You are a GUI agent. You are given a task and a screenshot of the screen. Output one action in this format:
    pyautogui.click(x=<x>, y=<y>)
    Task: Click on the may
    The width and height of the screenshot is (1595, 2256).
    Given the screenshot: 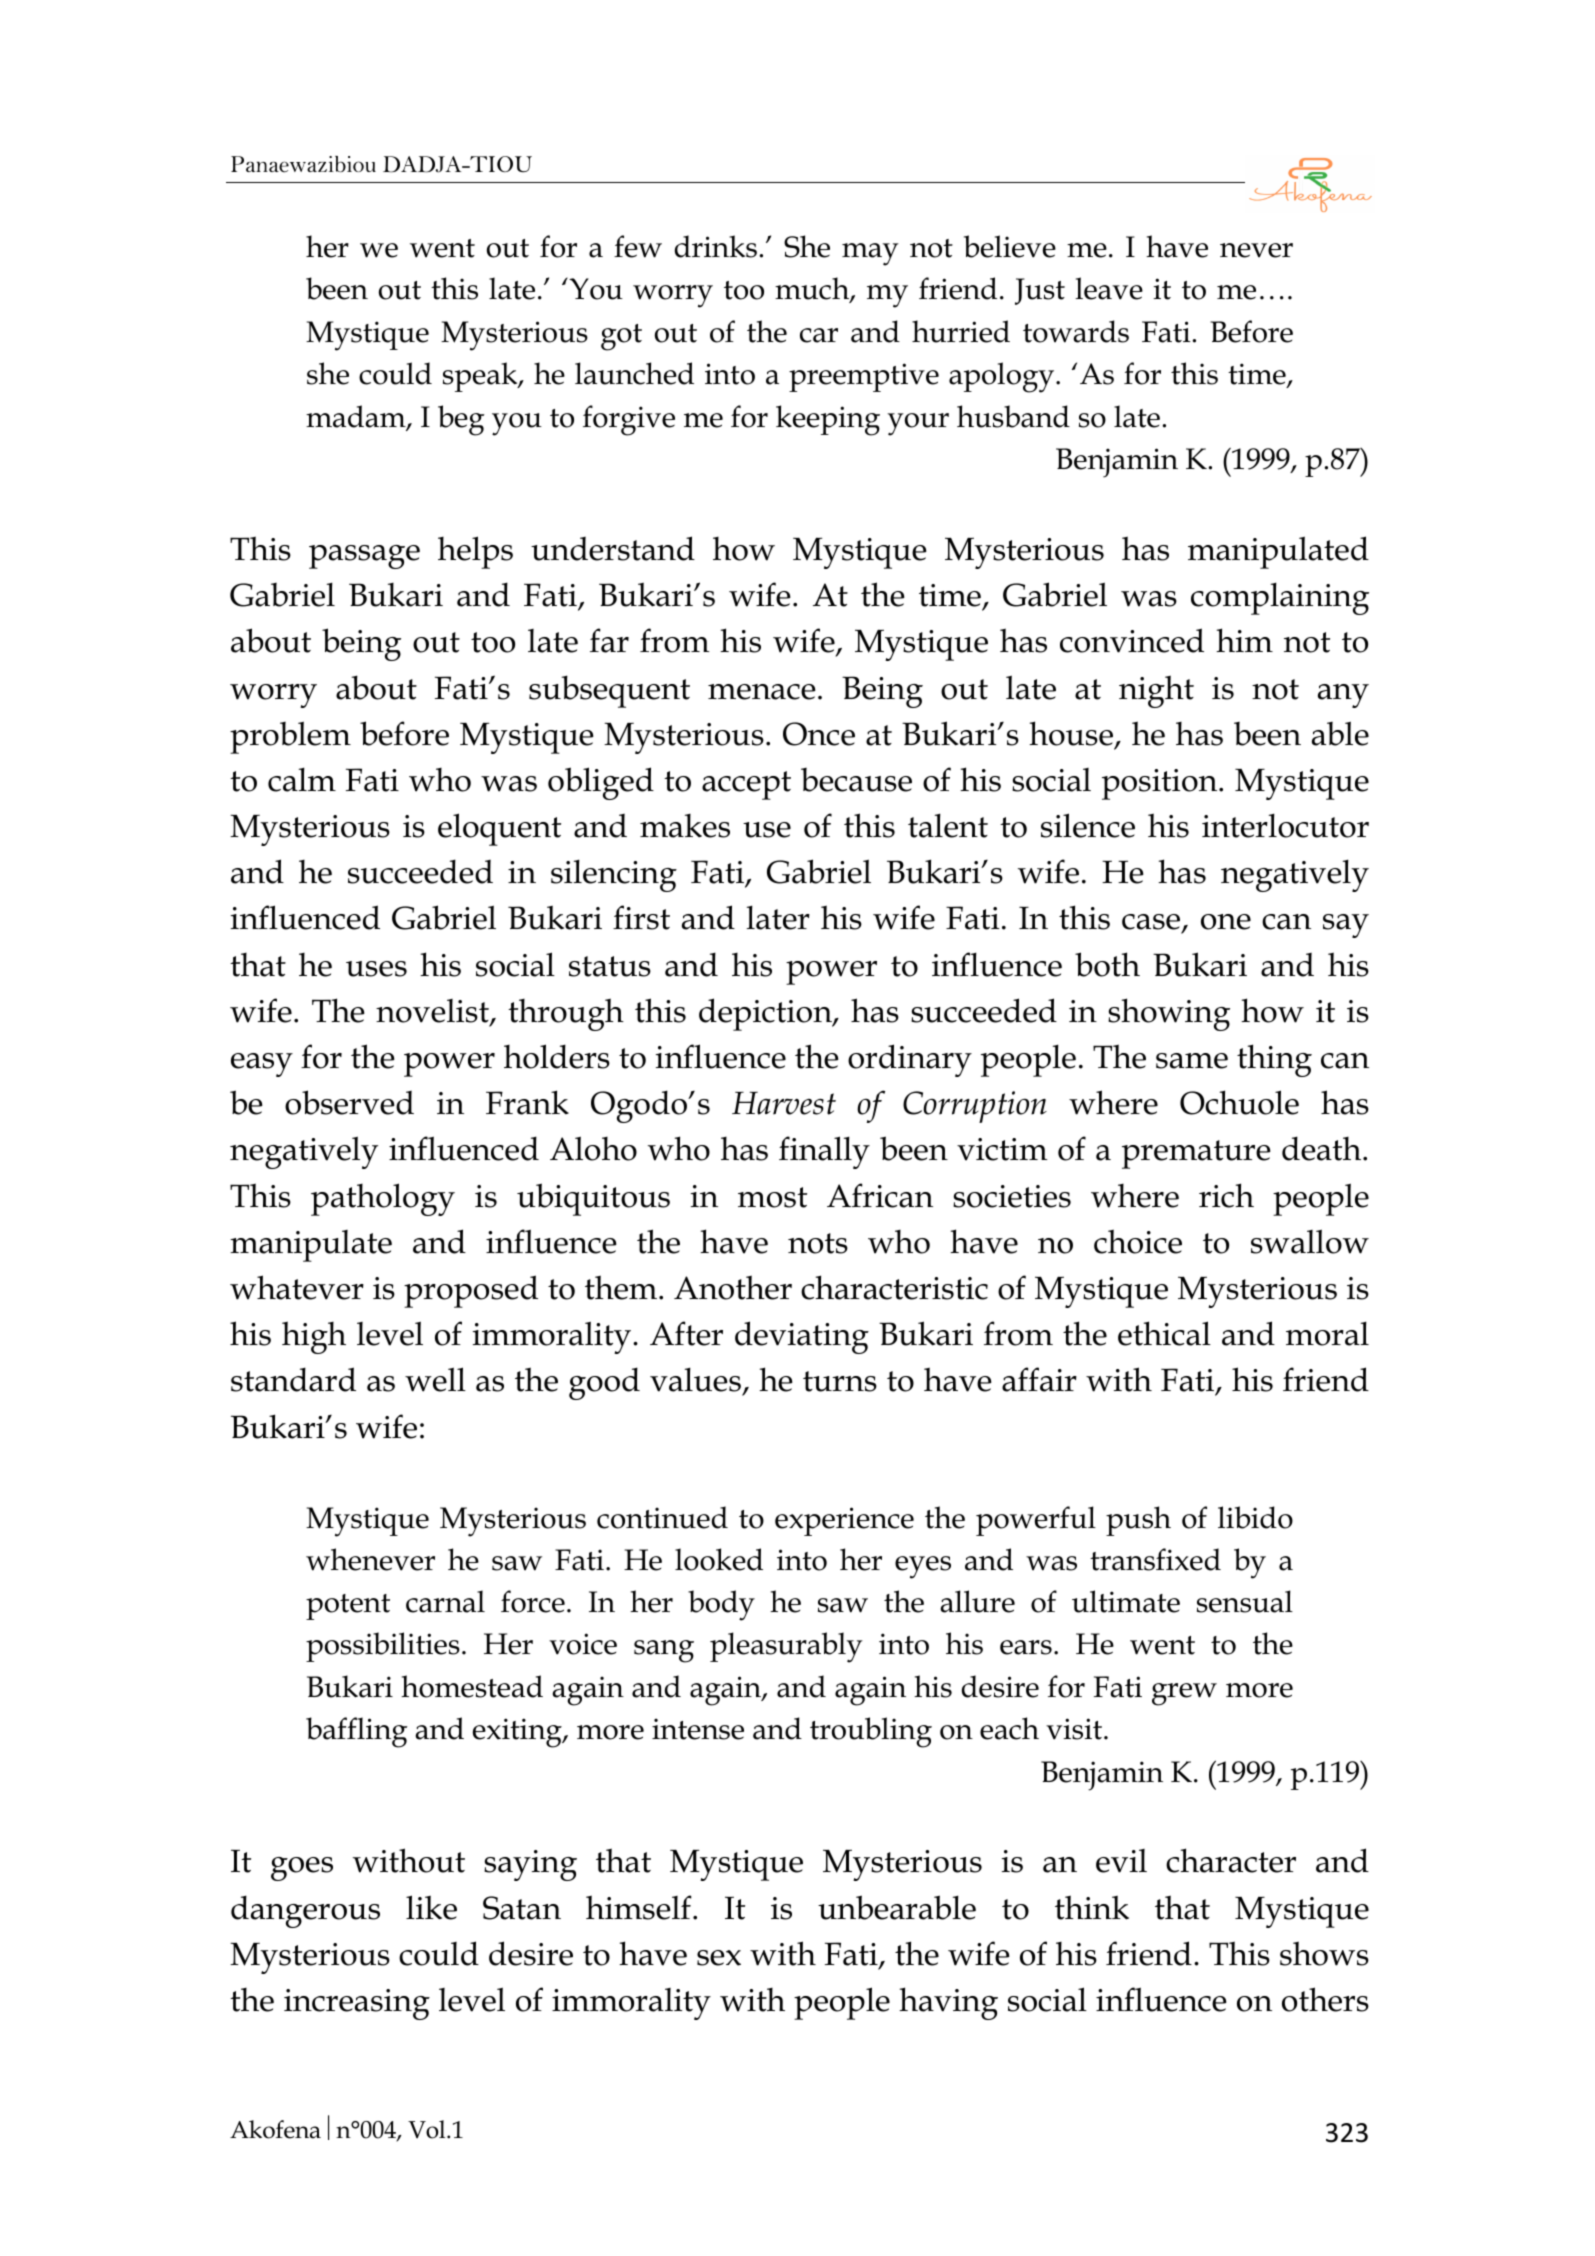 What is the action you would take?
    pyautogui.click(x=870, y=254)
